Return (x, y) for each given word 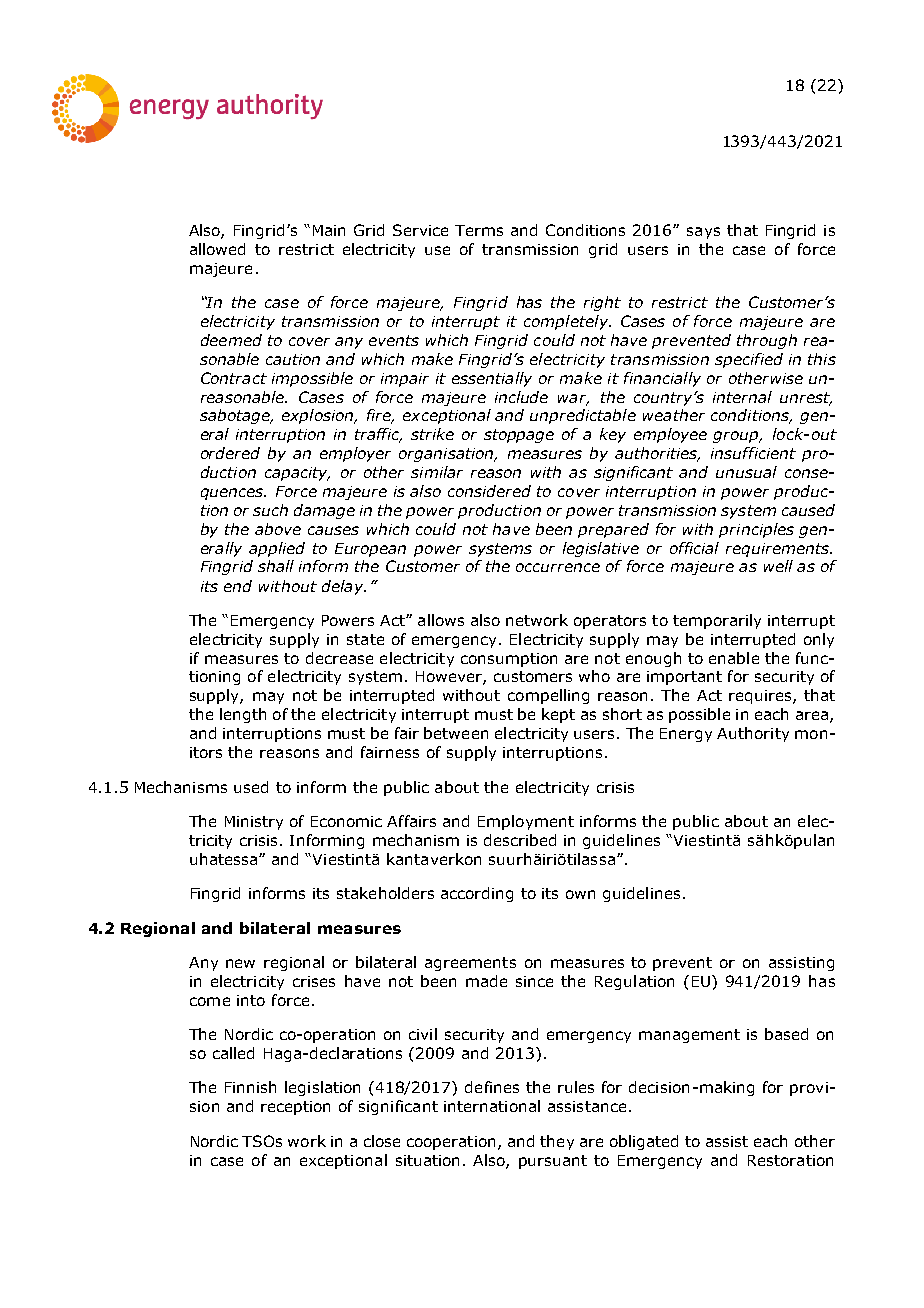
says (703, 233)
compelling (548, 696)
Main (329, 230)
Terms (479, 230)
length (243, 715)
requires (761, 697)
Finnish (250, 1087)
